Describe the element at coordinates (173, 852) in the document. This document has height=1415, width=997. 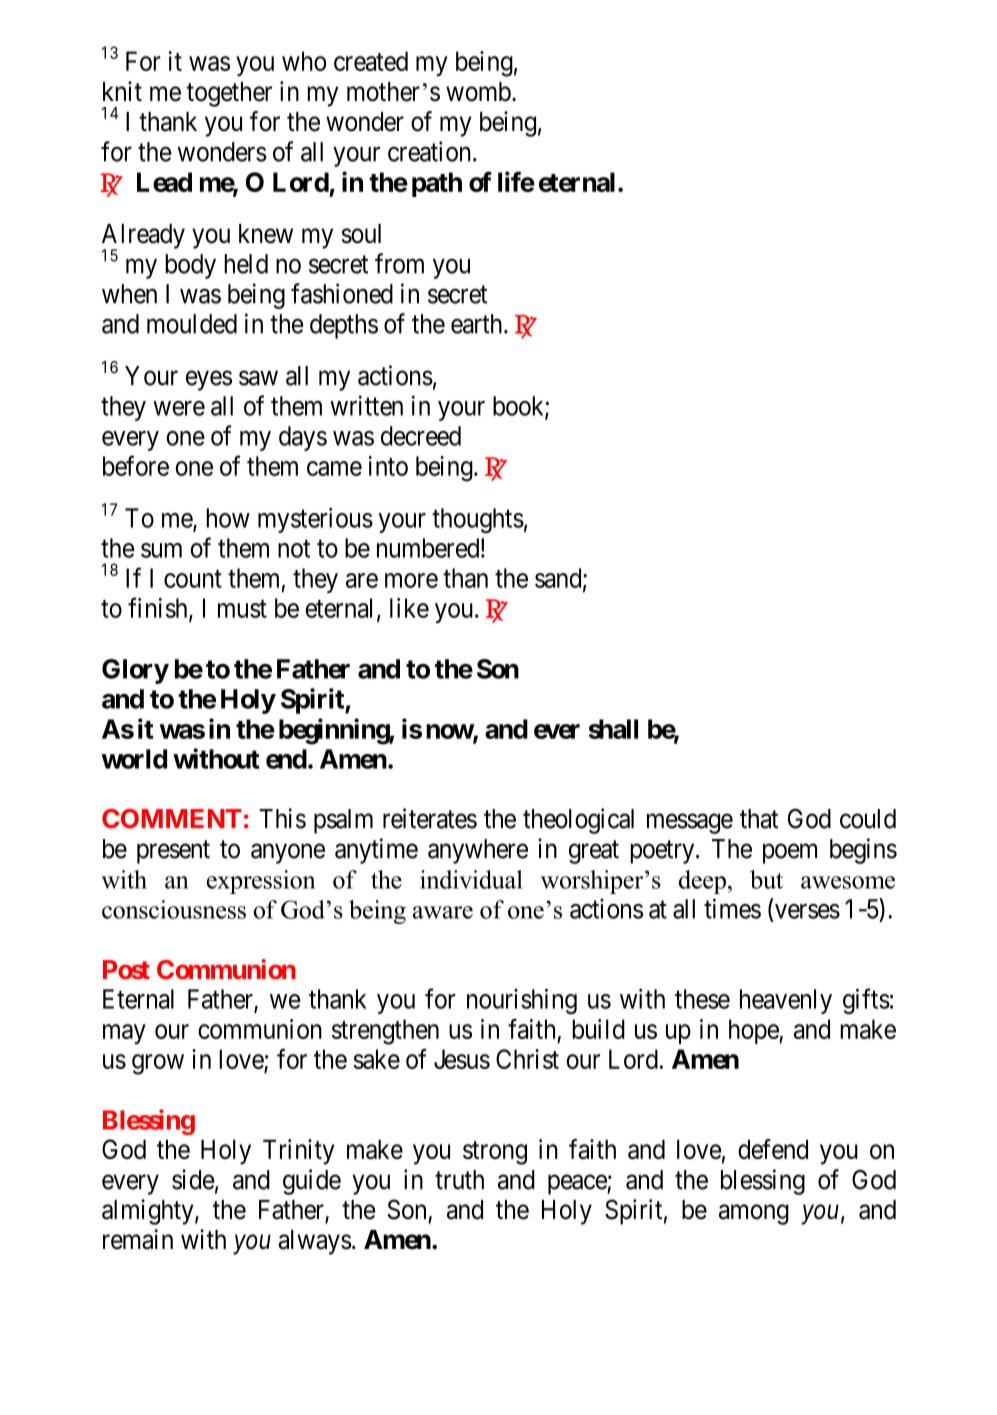
I see `present` at that location.
